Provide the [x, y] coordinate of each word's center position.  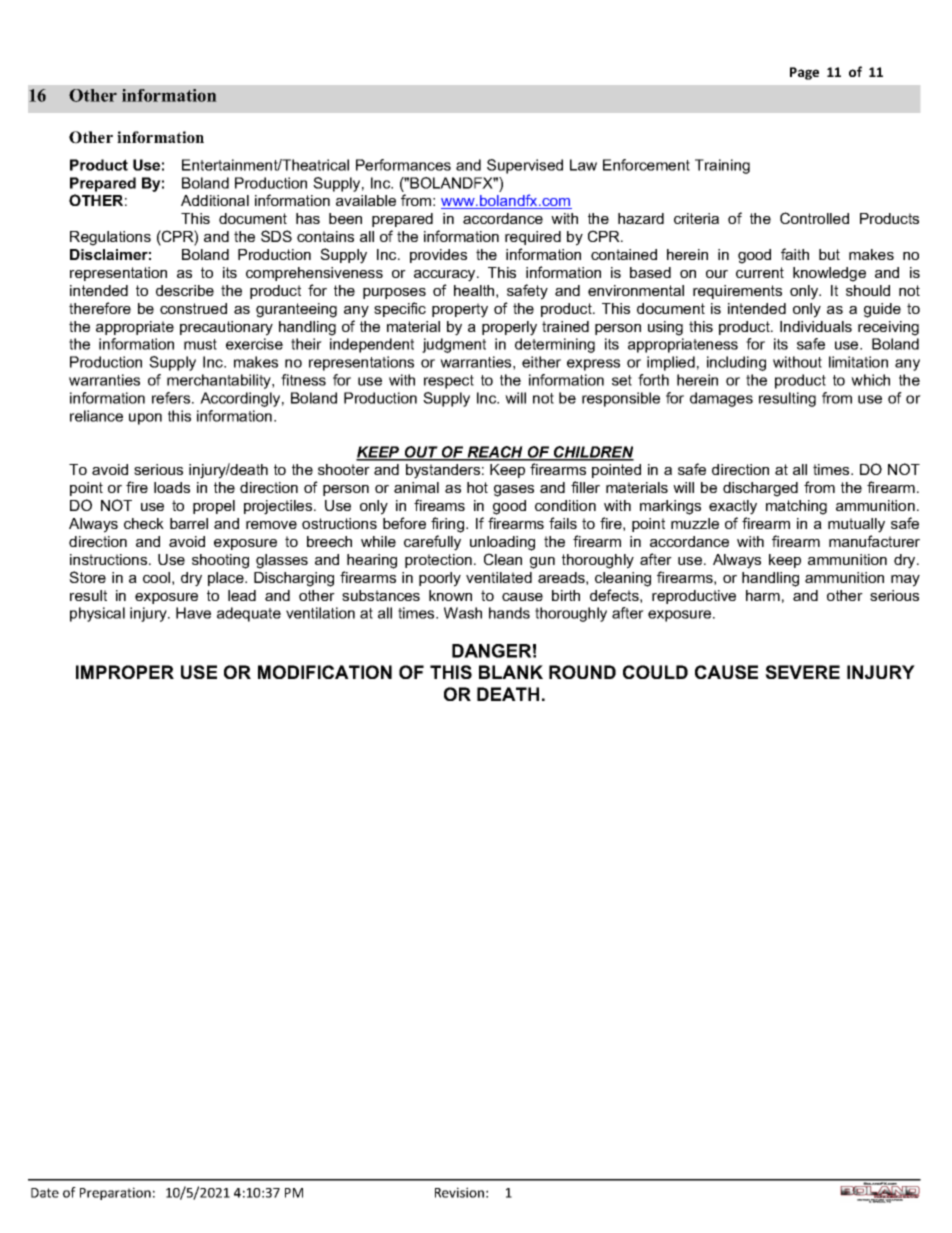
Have [193, 613]
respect [449, 382]
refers [172, 398]
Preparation [115, 1193]
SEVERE [802, 672]
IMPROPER [125, 672]
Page [804, 73]
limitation [858, 362]
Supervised [525, 166]
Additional [215, 200]
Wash [463, 613]
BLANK [511, 672]
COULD [655, 672]
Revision [459, 1192]
